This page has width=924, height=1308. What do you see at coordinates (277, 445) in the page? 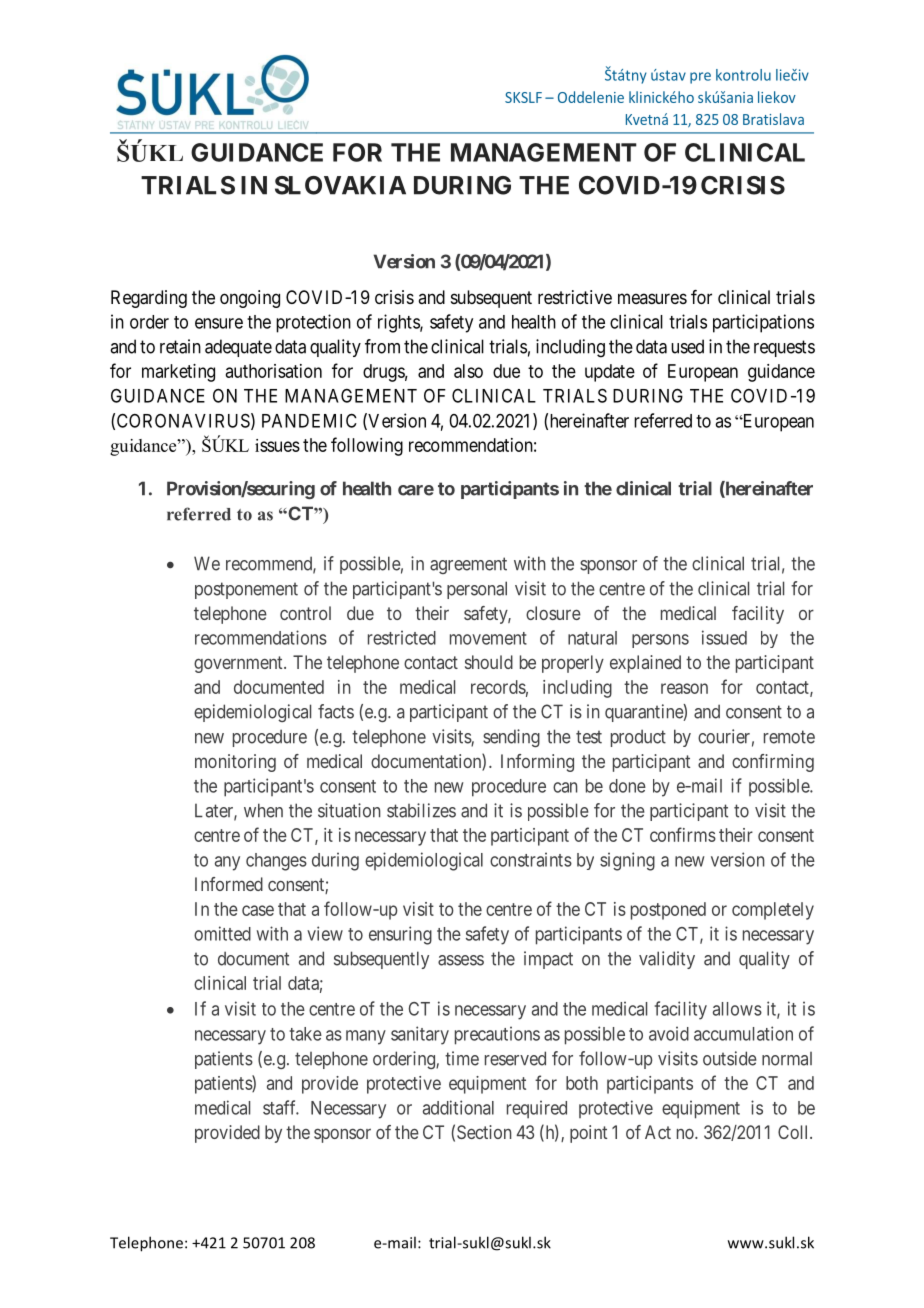
I see `issues` at bounding box center [277, 445].
